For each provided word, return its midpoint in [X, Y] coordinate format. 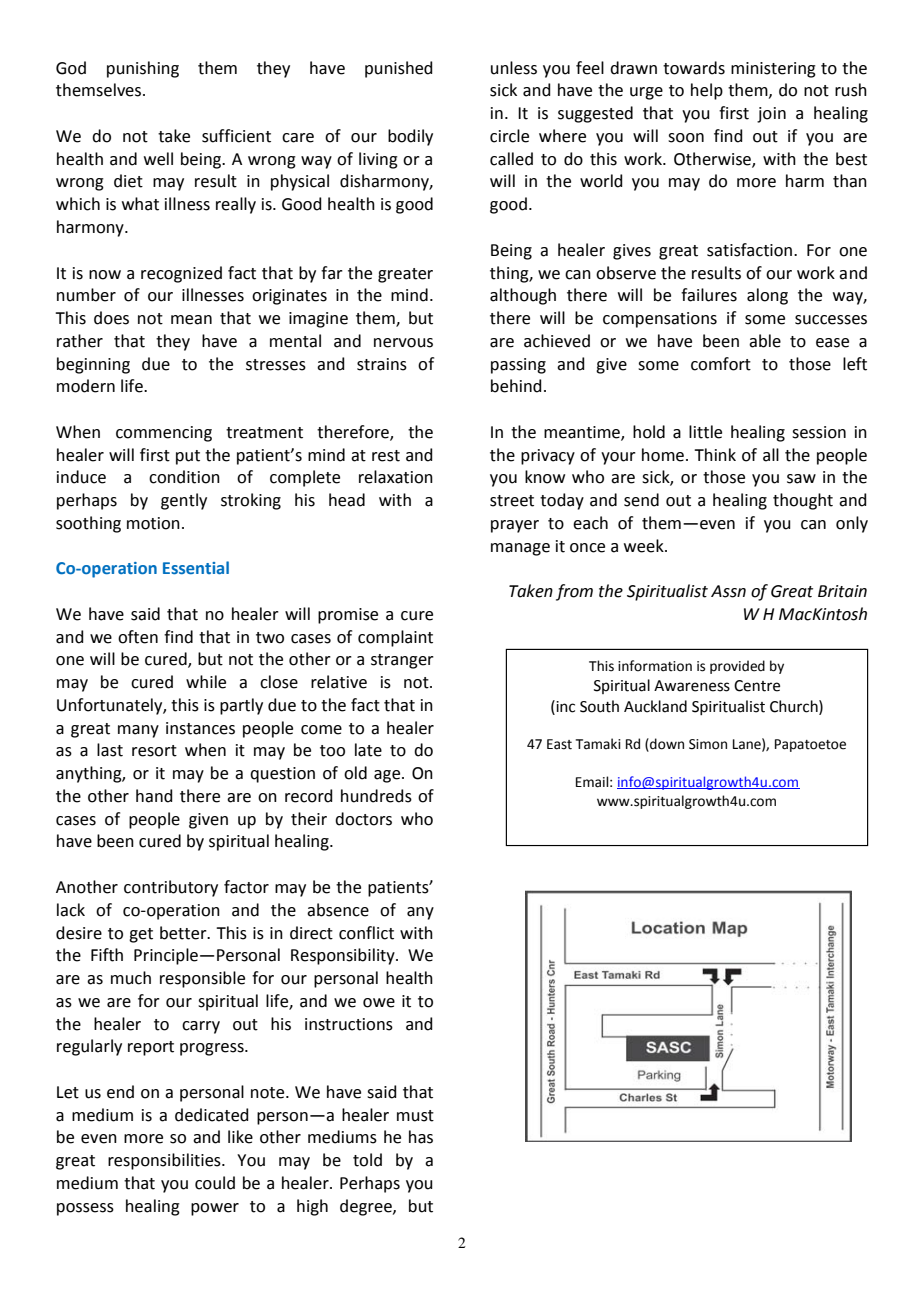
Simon [708, 744]
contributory [171, 888]
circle [509, 136]
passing [518, 366]
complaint [395, 638]
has [421, 1137]
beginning [93, 365]
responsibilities [165, 1161]
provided [737, 667]
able [765, 341]
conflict [366, 933]
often [138, 637]
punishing [143, 69]
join [771, 115]
